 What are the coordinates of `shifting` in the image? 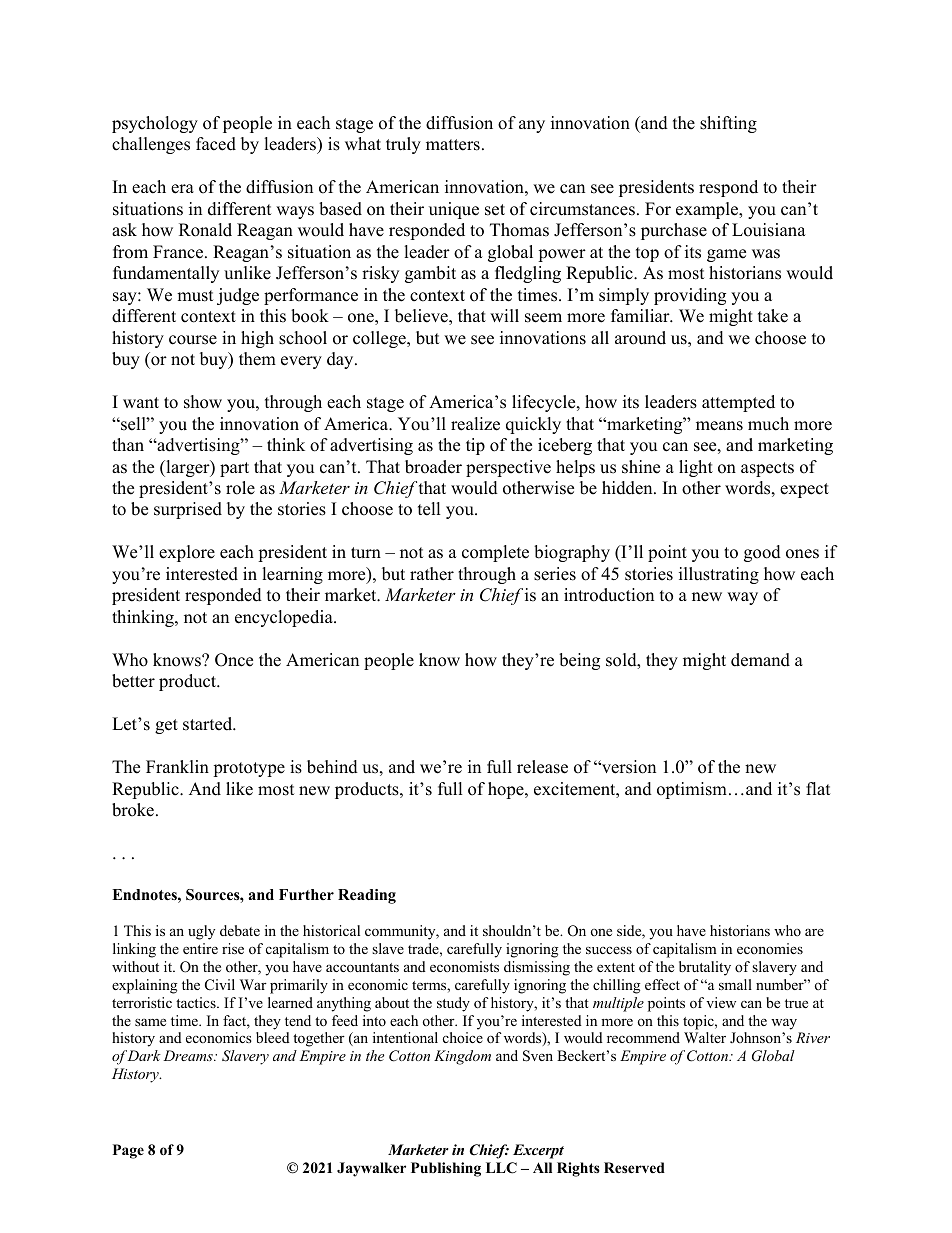 It's located at (728, 124).
